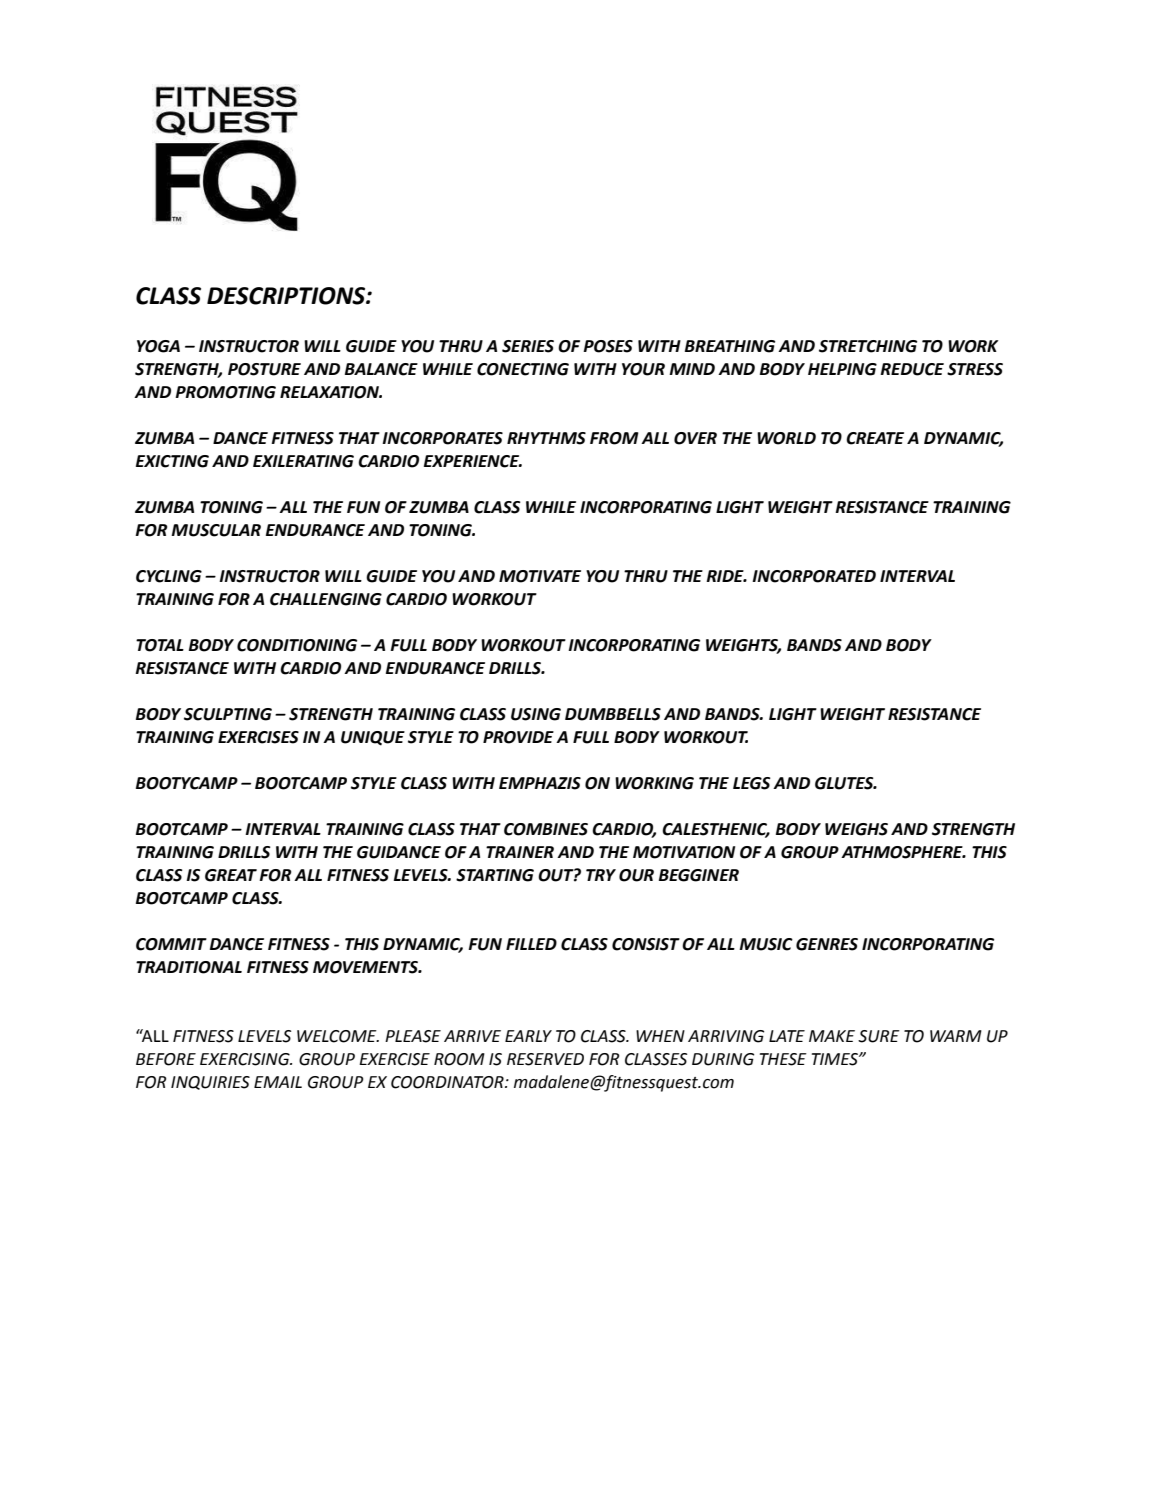 The height and width of the screenshot is (1492, 1153). I want to click on SERIES, so click(528, 346).
